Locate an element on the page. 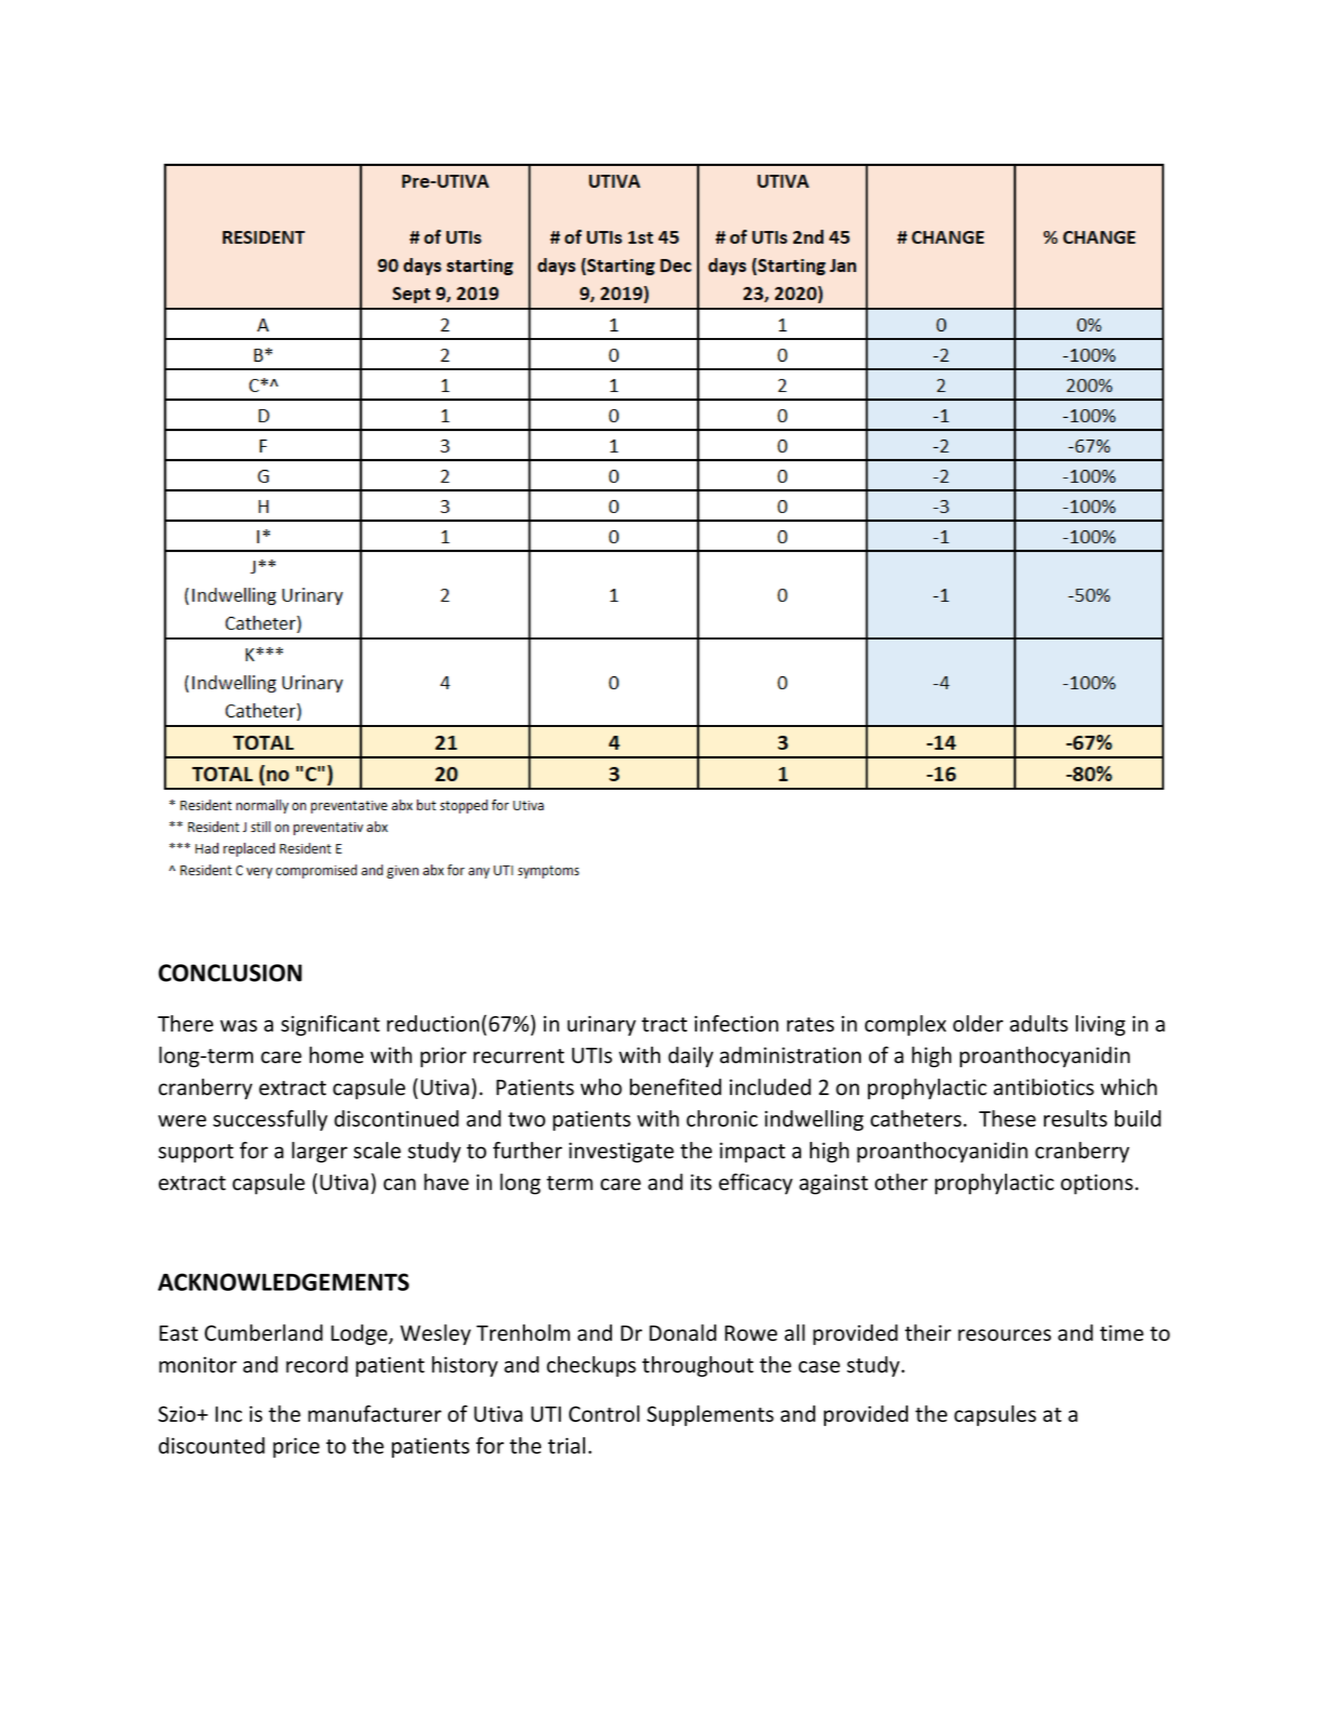  price is located at coordinates (296, 1448).
